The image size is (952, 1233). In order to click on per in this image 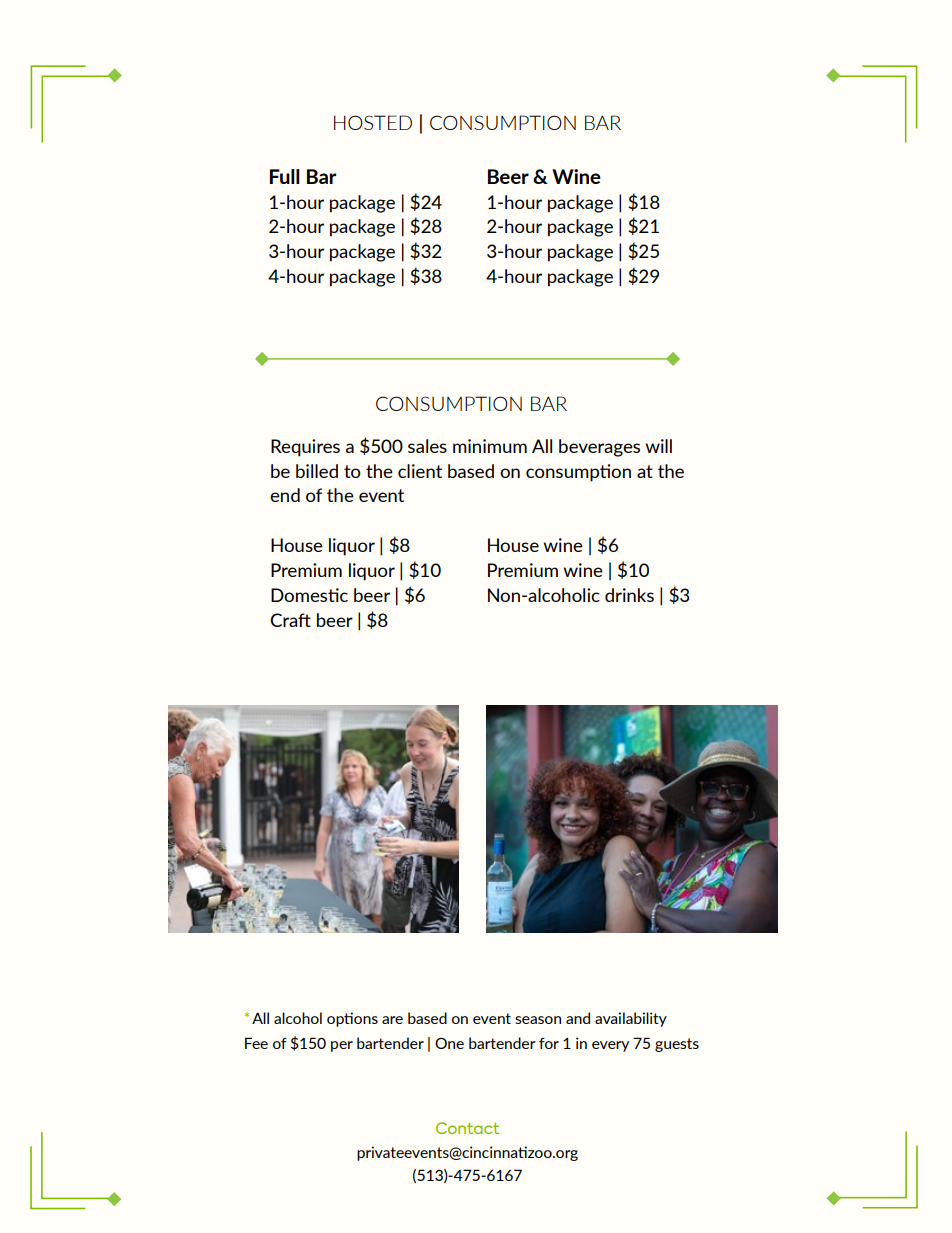, I will do `click(342, 1046)`.
